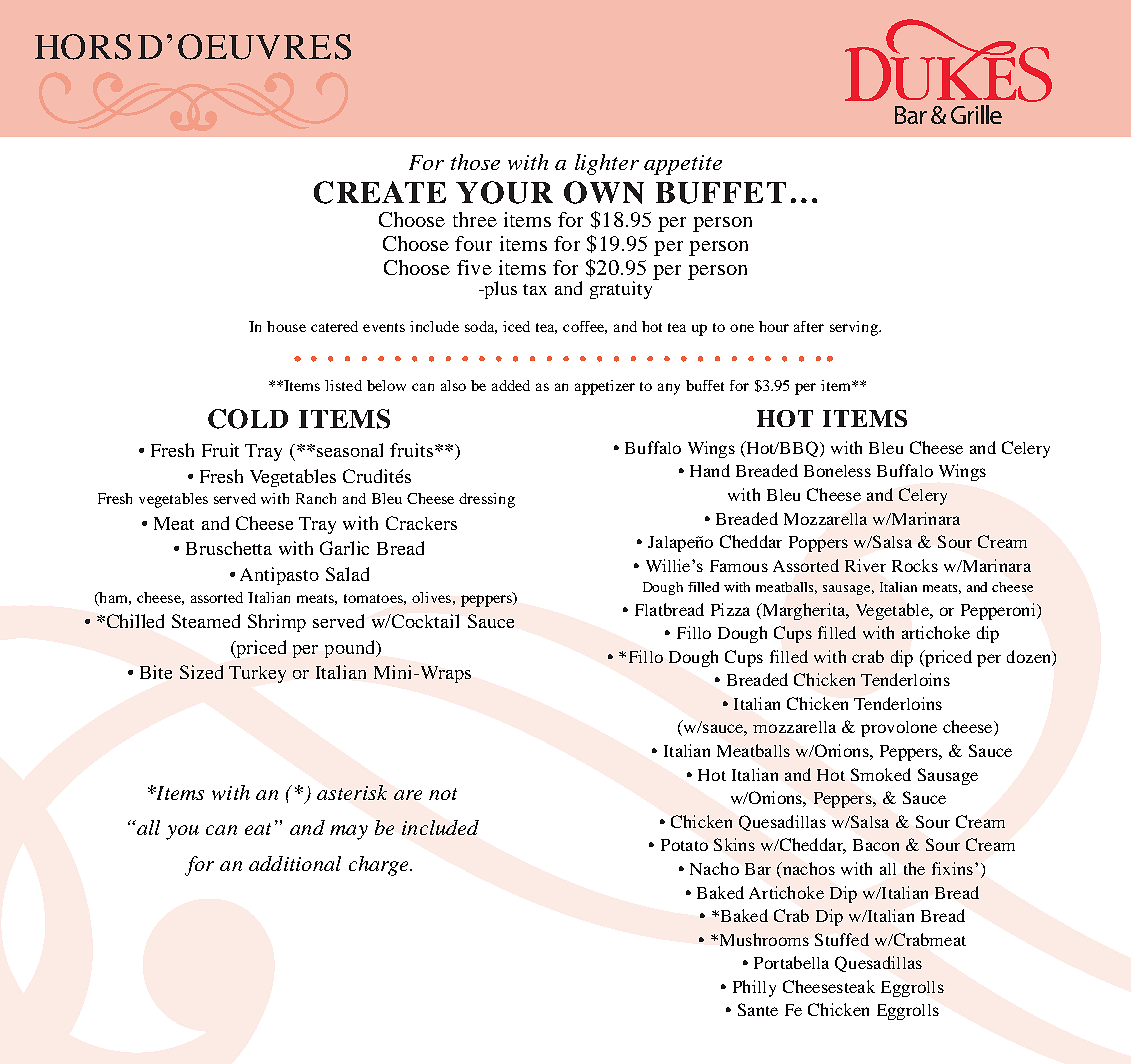  Describe the element at coordinates (754, 988) in the image. I see `Philly` at that location.
